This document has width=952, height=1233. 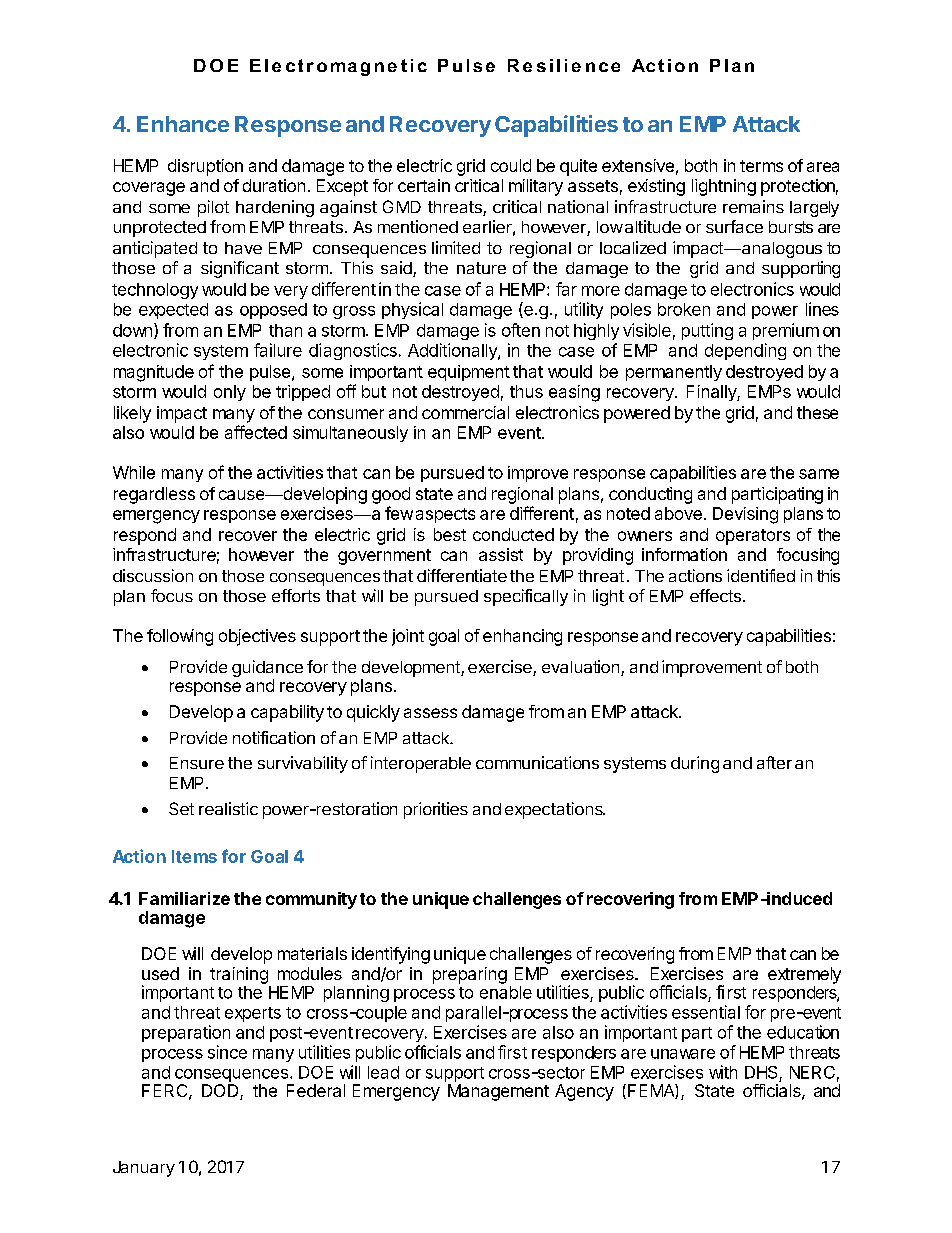 I want to click on effects, so click(x=715, y=595).
